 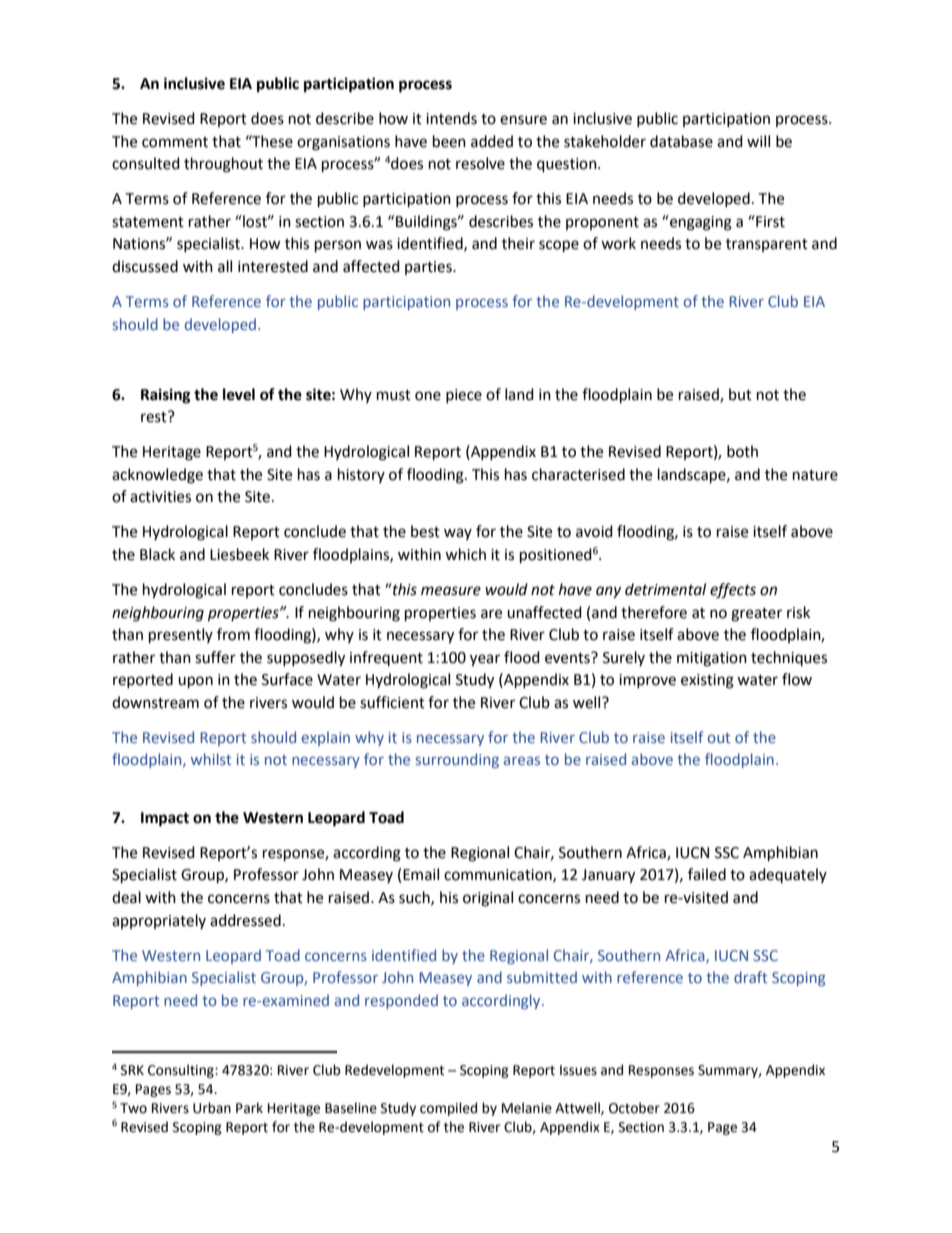 What do you see at coordinates (451, 591) in the screenshot?
I see `measure` at bounding box center [451, 591].
